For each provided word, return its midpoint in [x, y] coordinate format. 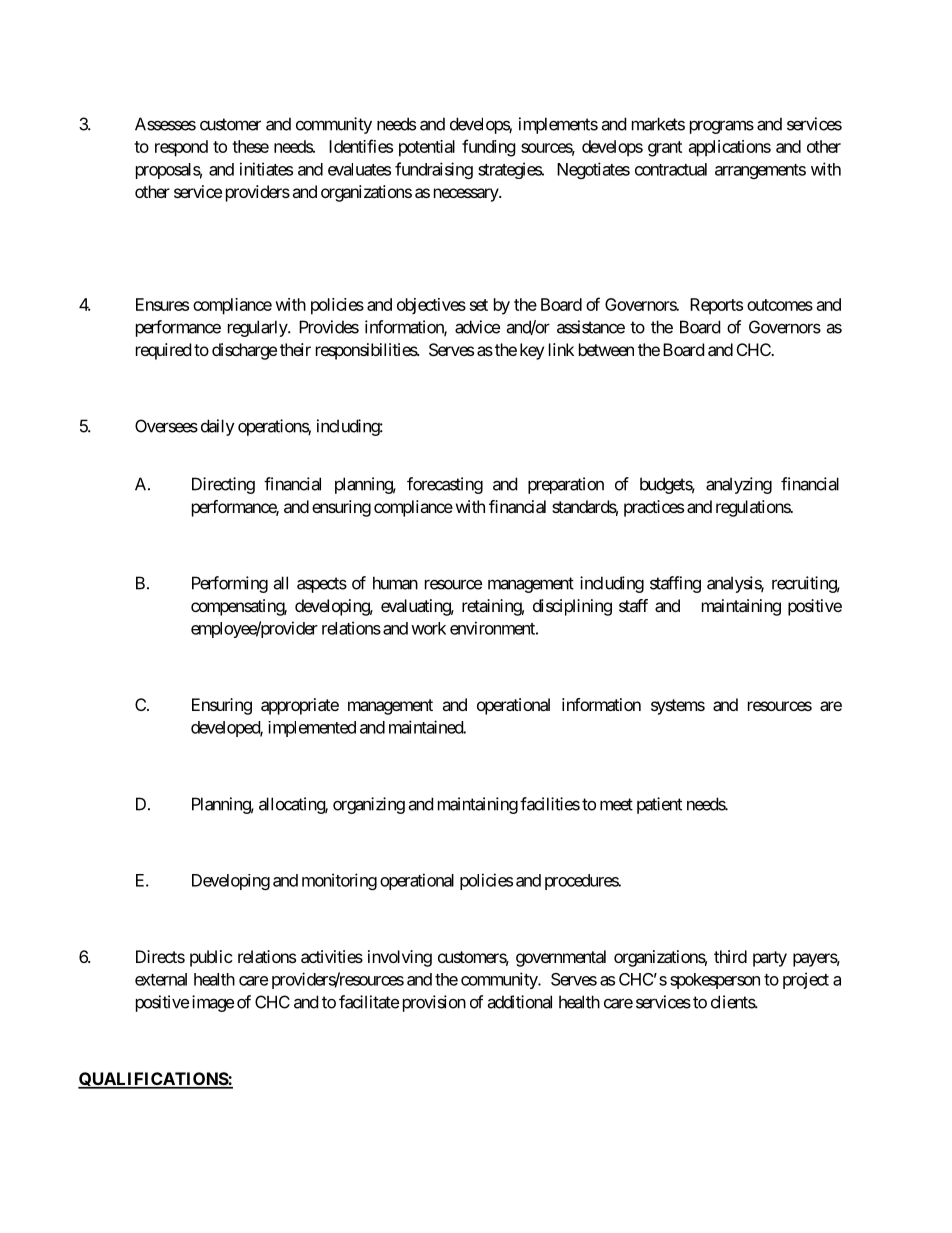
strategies [510, 170]
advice [477, 327]
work [428, 628]
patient [659, 805]
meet [616, 804]
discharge [244, 351]
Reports [716, 306]
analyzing [739, 485]
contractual [671, 169]
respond [181, 148]
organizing [369, 805]
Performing [230, 584]
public [211, 958]
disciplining [572, 607]
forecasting [445, 485]
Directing [223, 485]
